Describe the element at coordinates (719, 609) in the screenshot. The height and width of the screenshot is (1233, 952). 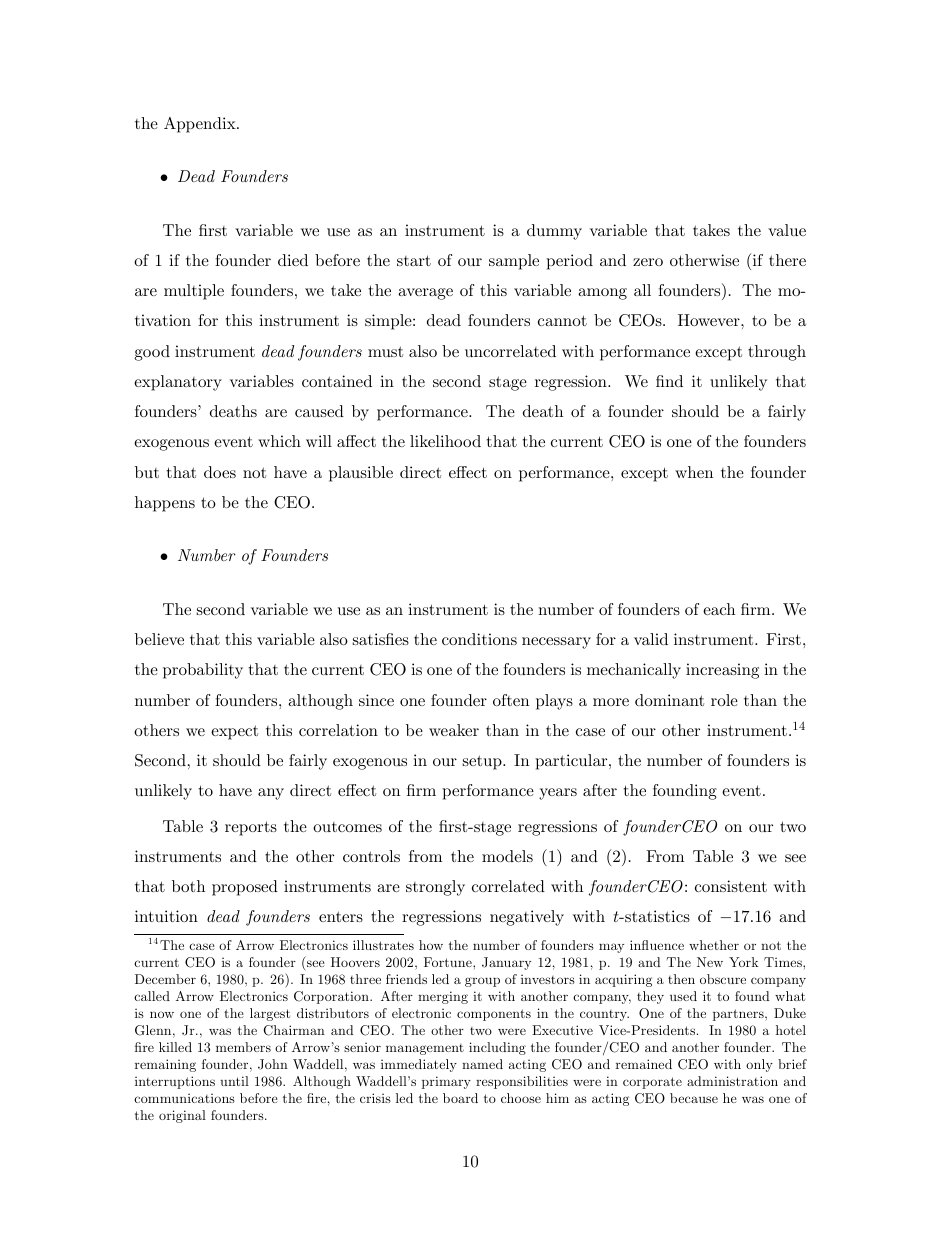
I see `each` at that location.
